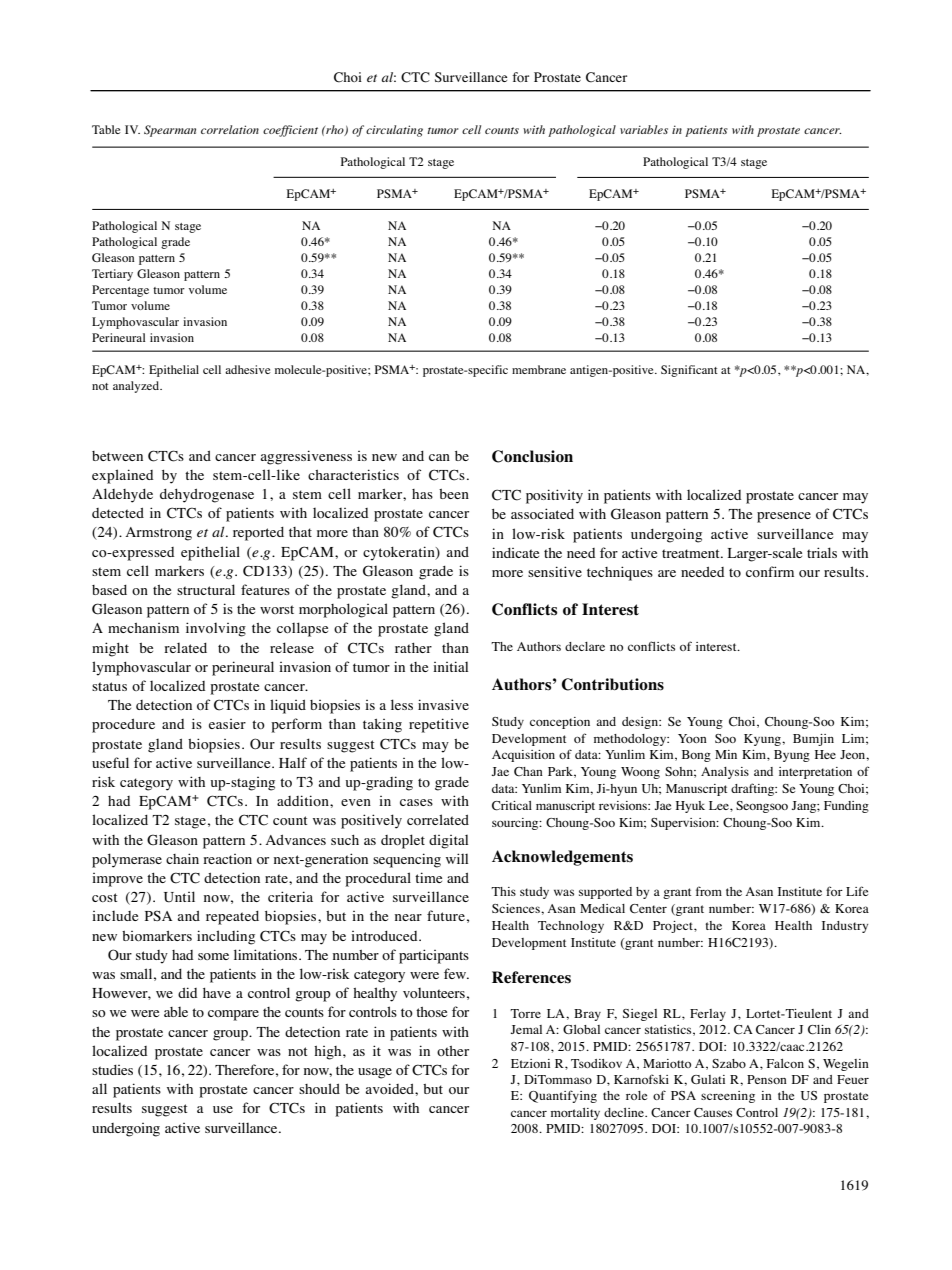  I want to click on chain, so click(182, 858).
